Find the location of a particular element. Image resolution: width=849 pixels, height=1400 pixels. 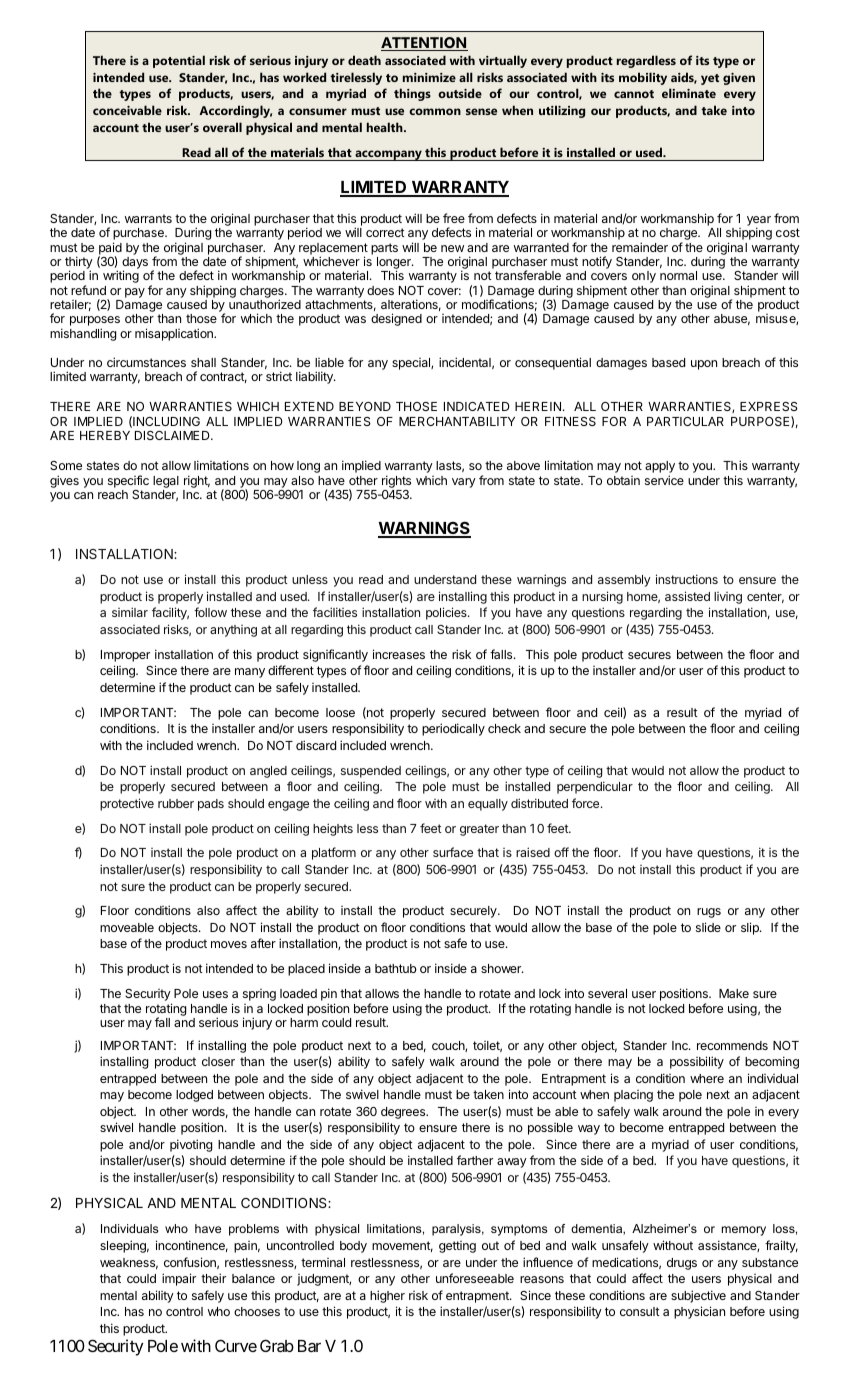

higher is located at coordinates (387, 1296).
